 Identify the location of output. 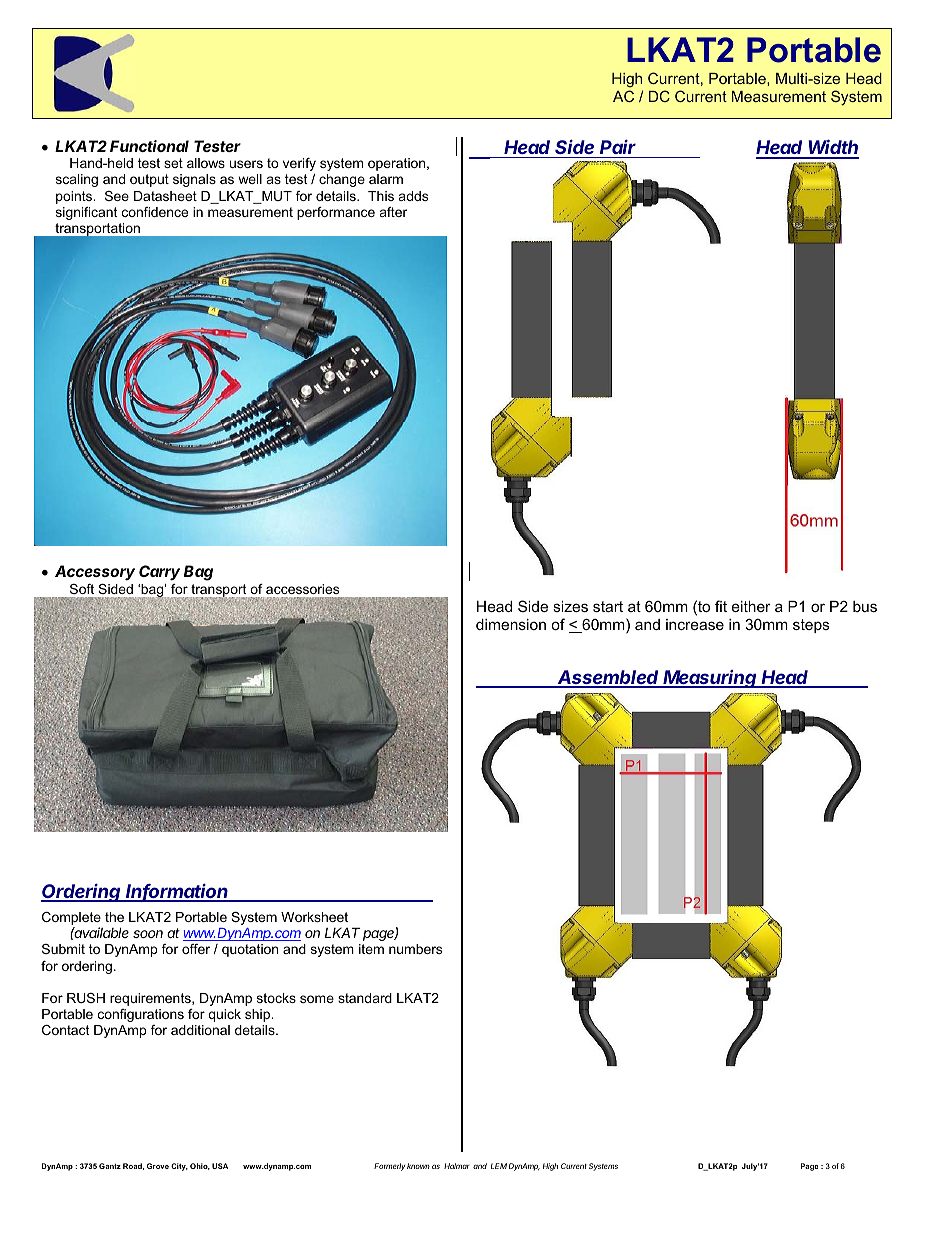
(149, 180).
